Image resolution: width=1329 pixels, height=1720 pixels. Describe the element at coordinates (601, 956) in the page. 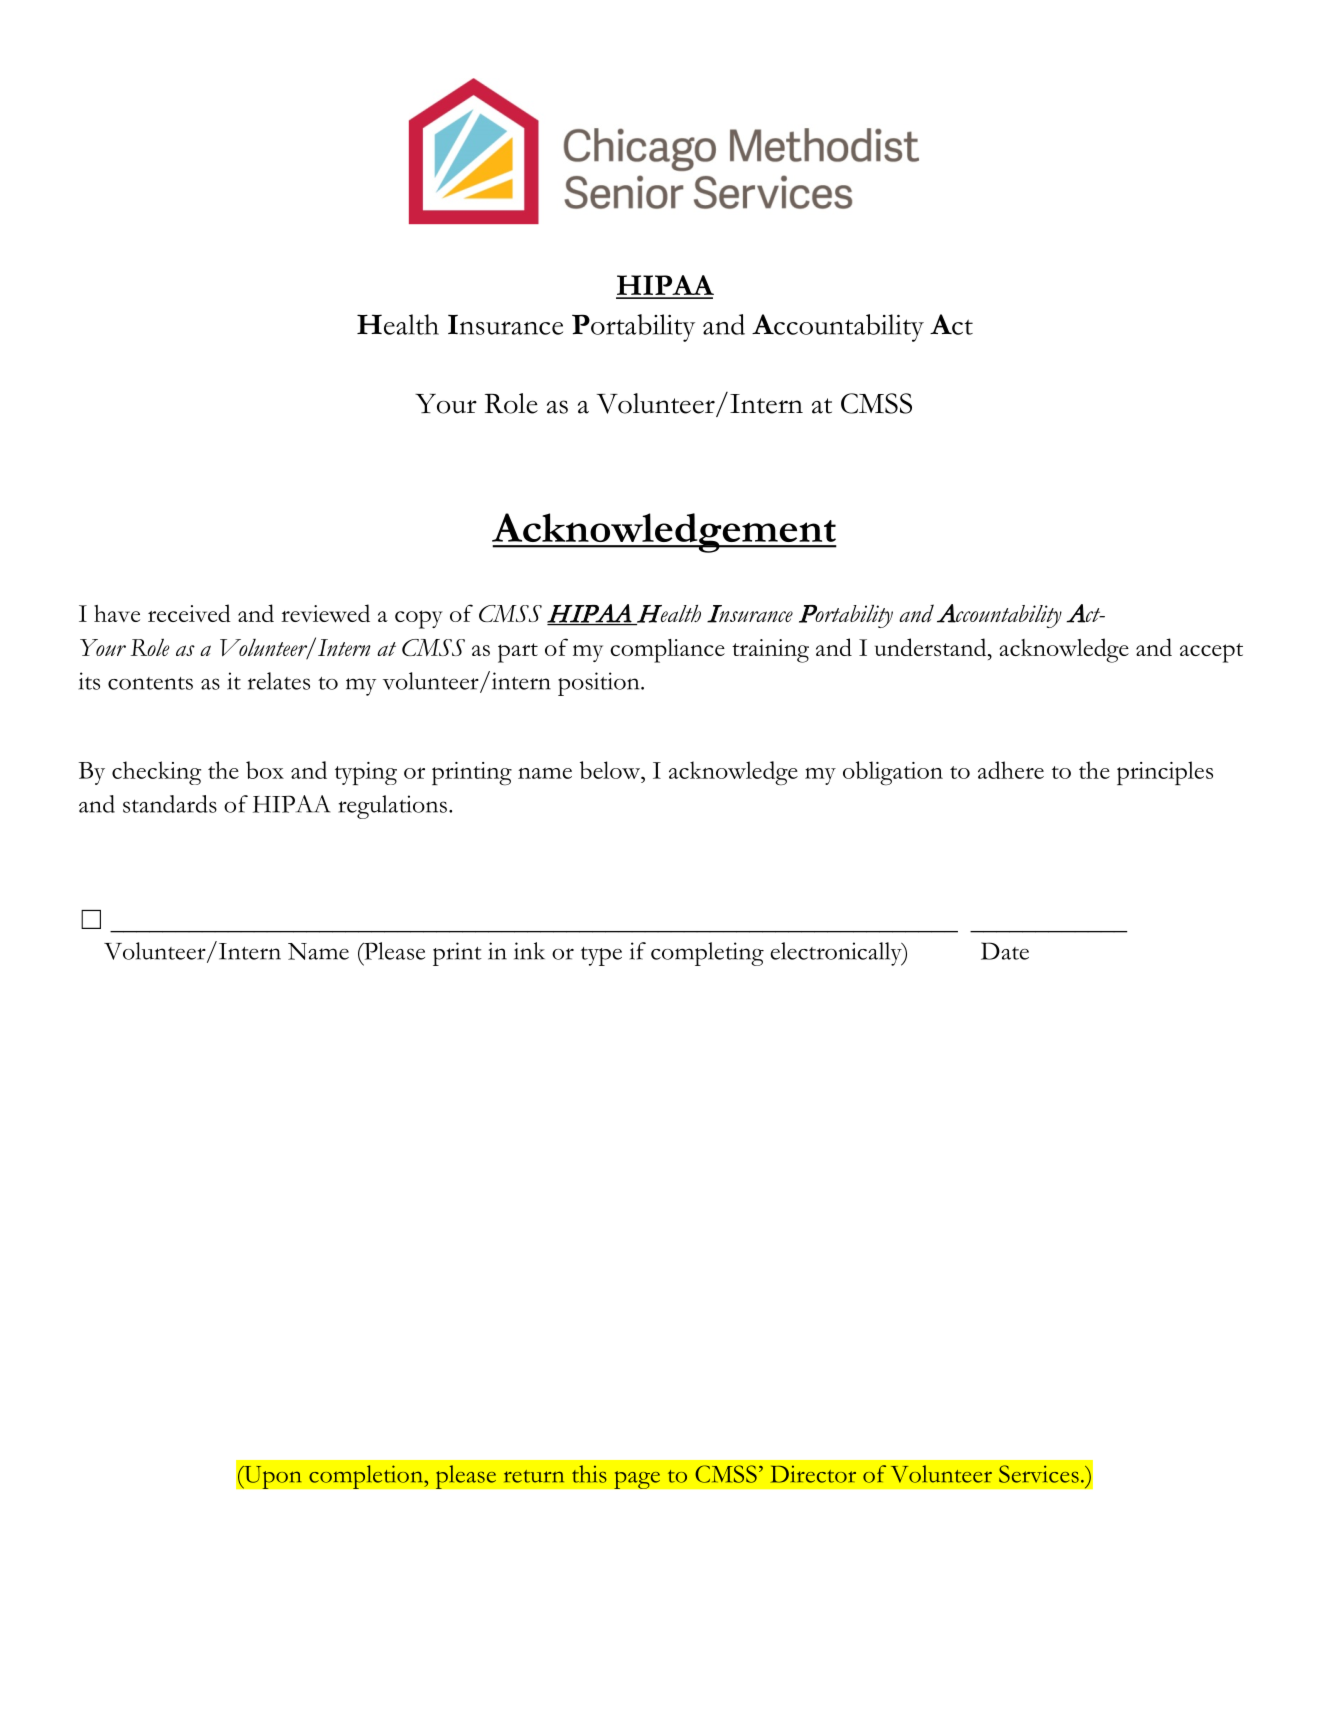

I see `type` at that location.
